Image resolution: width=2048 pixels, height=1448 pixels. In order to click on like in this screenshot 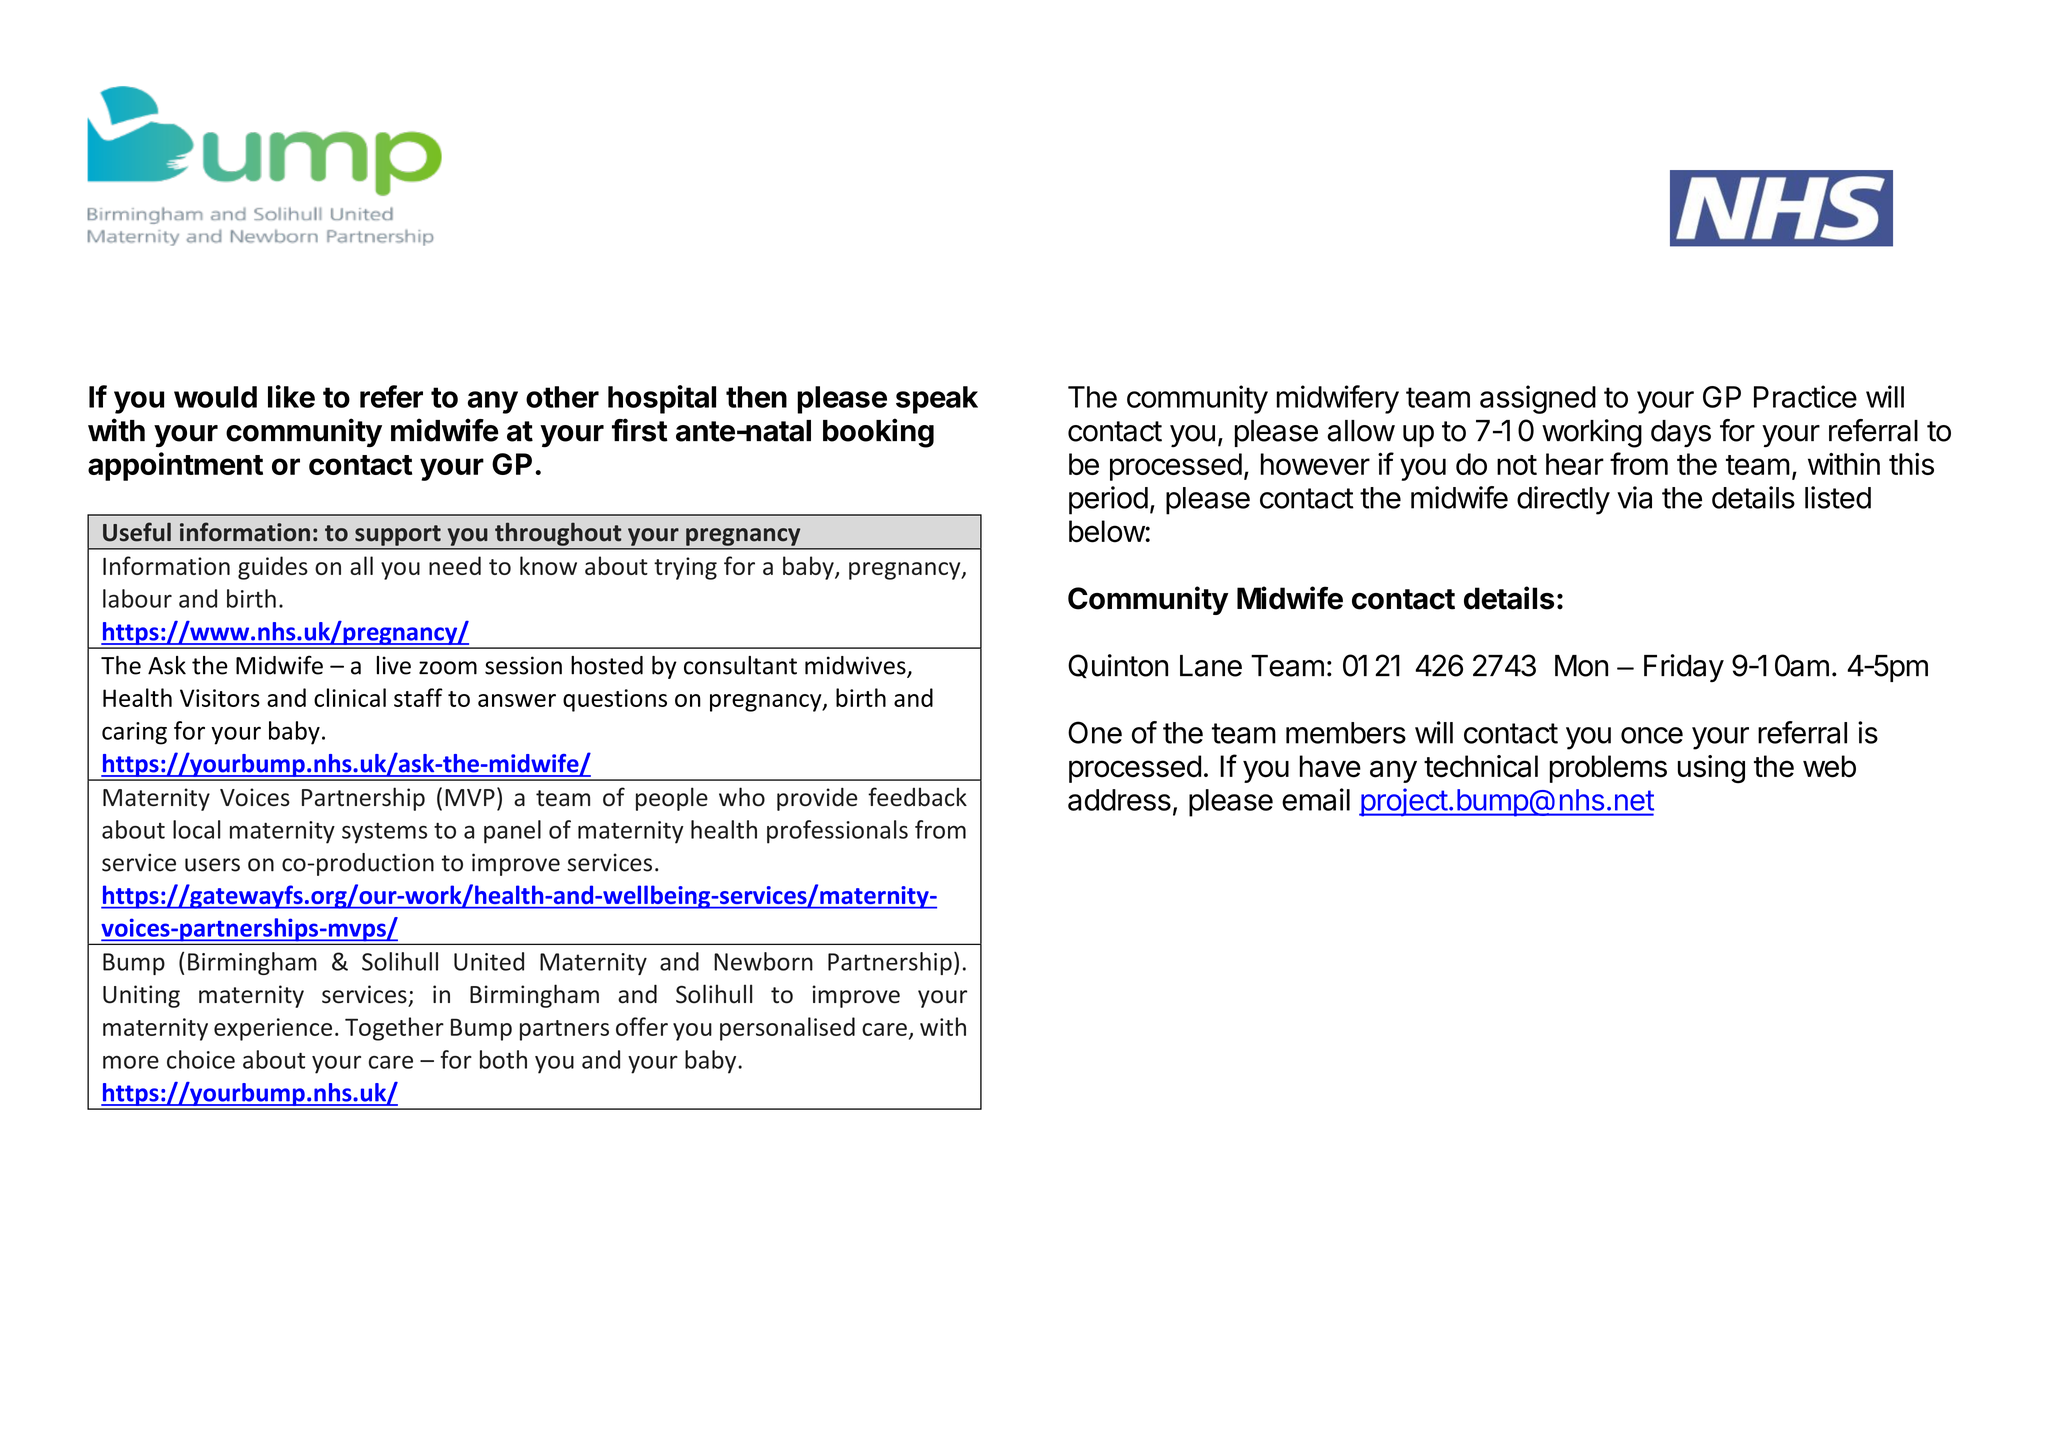, I will do `click(291, 396)`.
